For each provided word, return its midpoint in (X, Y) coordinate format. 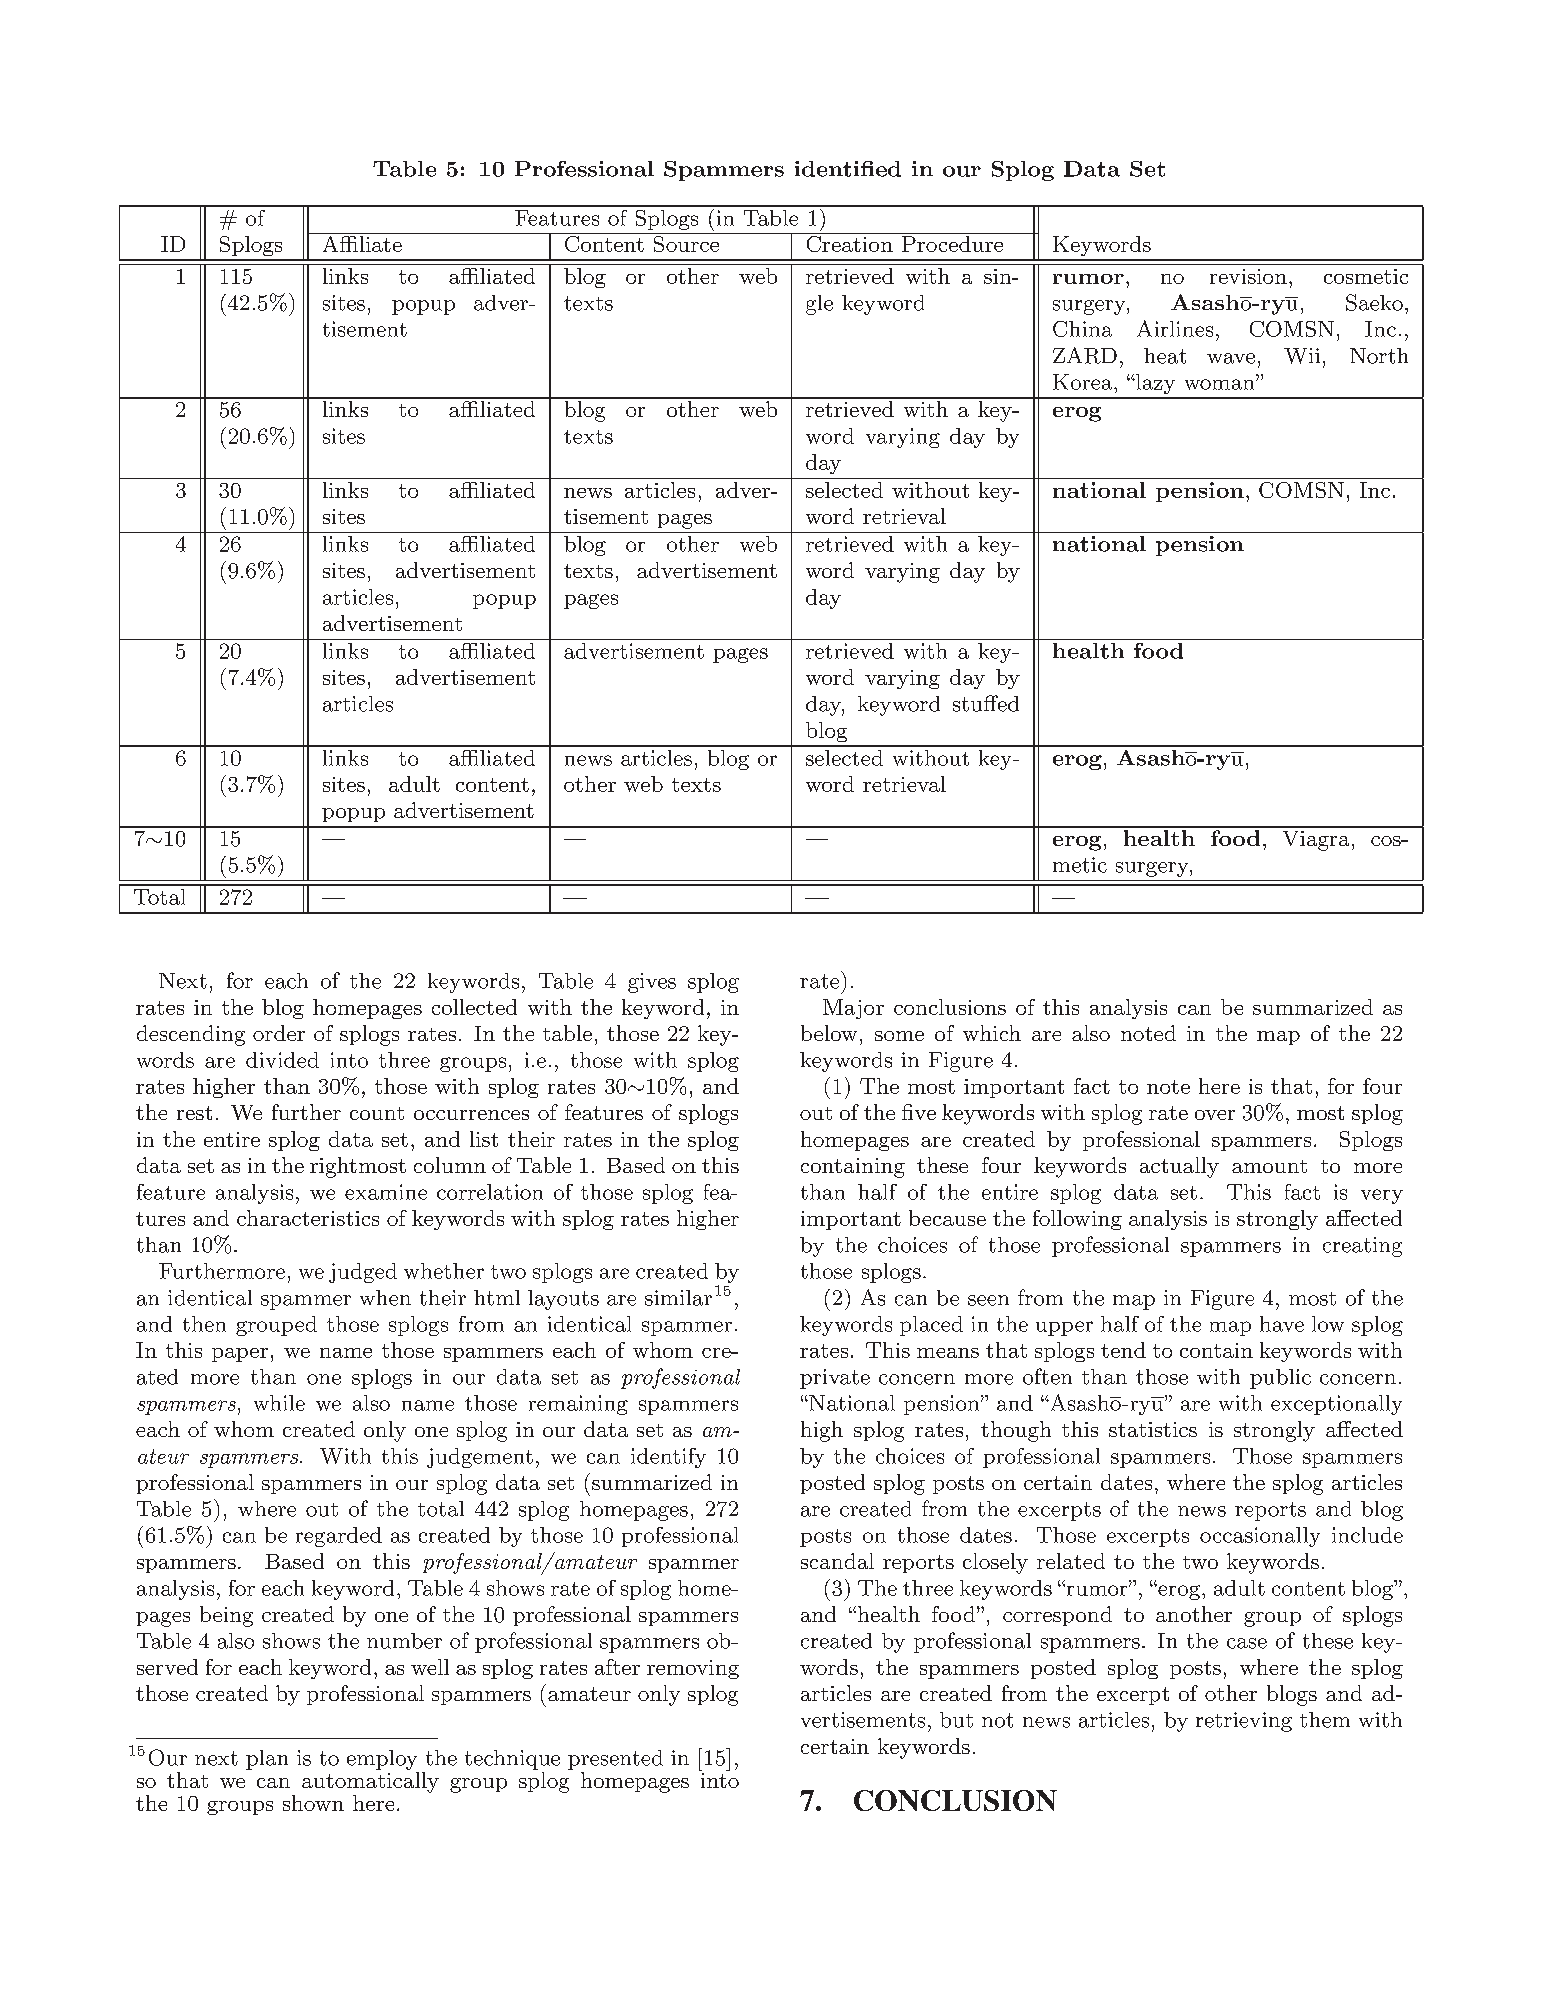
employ (382, 1760)
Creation (849, 242)
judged (363, 1273)
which (992, 1033)
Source (686, 242)
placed (931, 1326)
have (1282, 1324)
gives (652, 983)
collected (474, 1007)
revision (1248, 276)
